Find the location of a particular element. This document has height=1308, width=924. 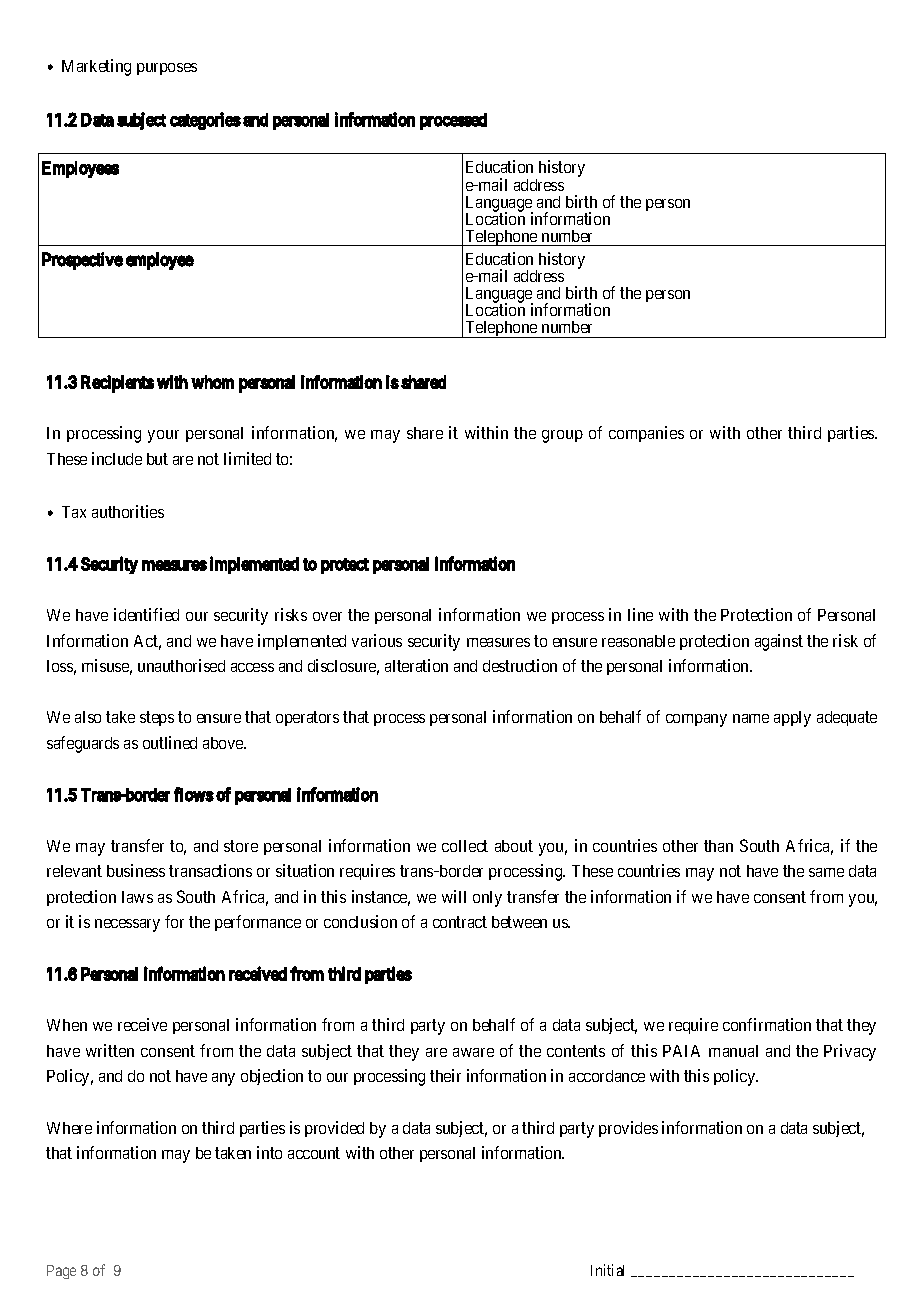

Page is located at coordinates (61, 1272).
